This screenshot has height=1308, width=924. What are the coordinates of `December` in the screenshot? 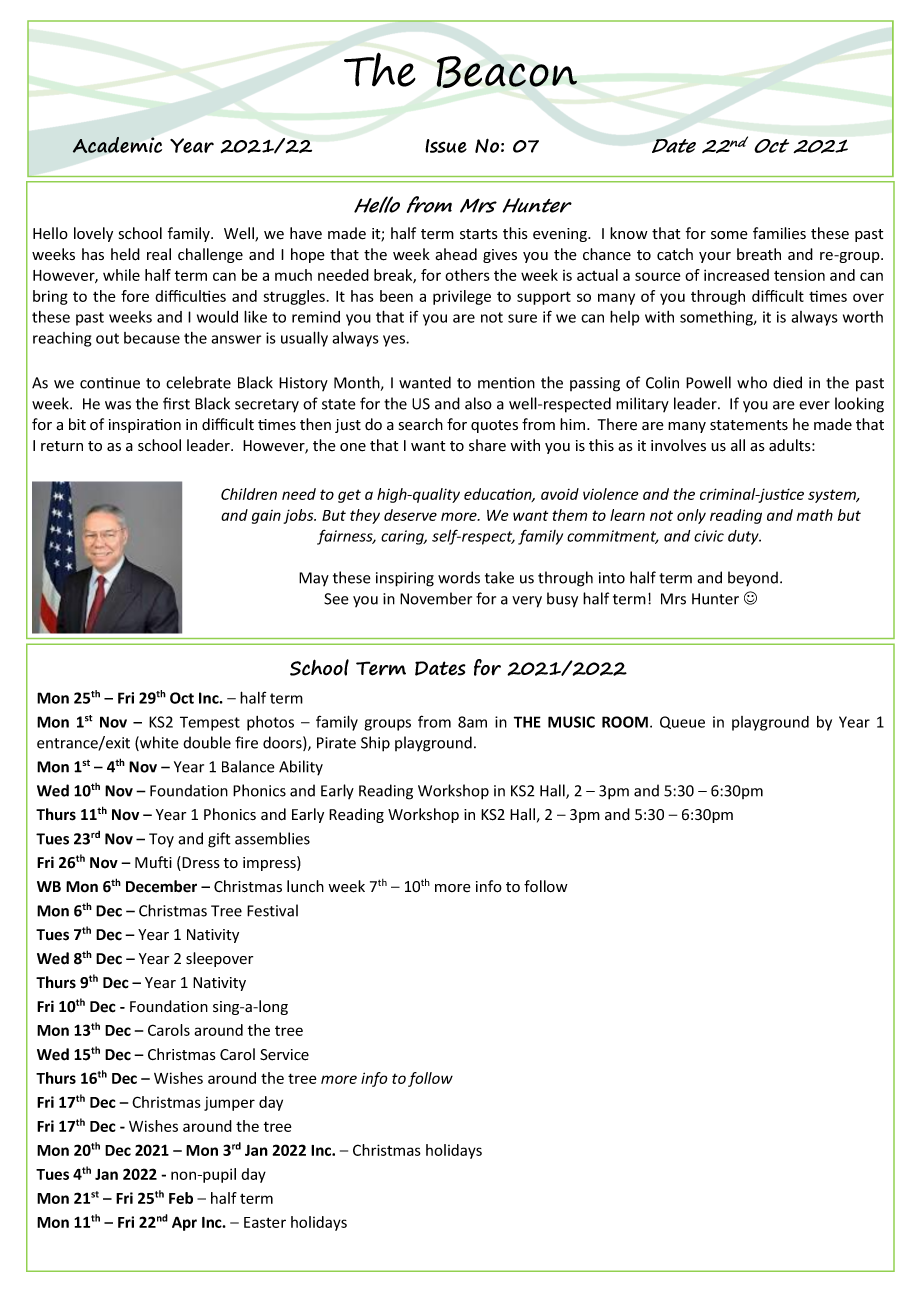 It's located at (161, 886).
